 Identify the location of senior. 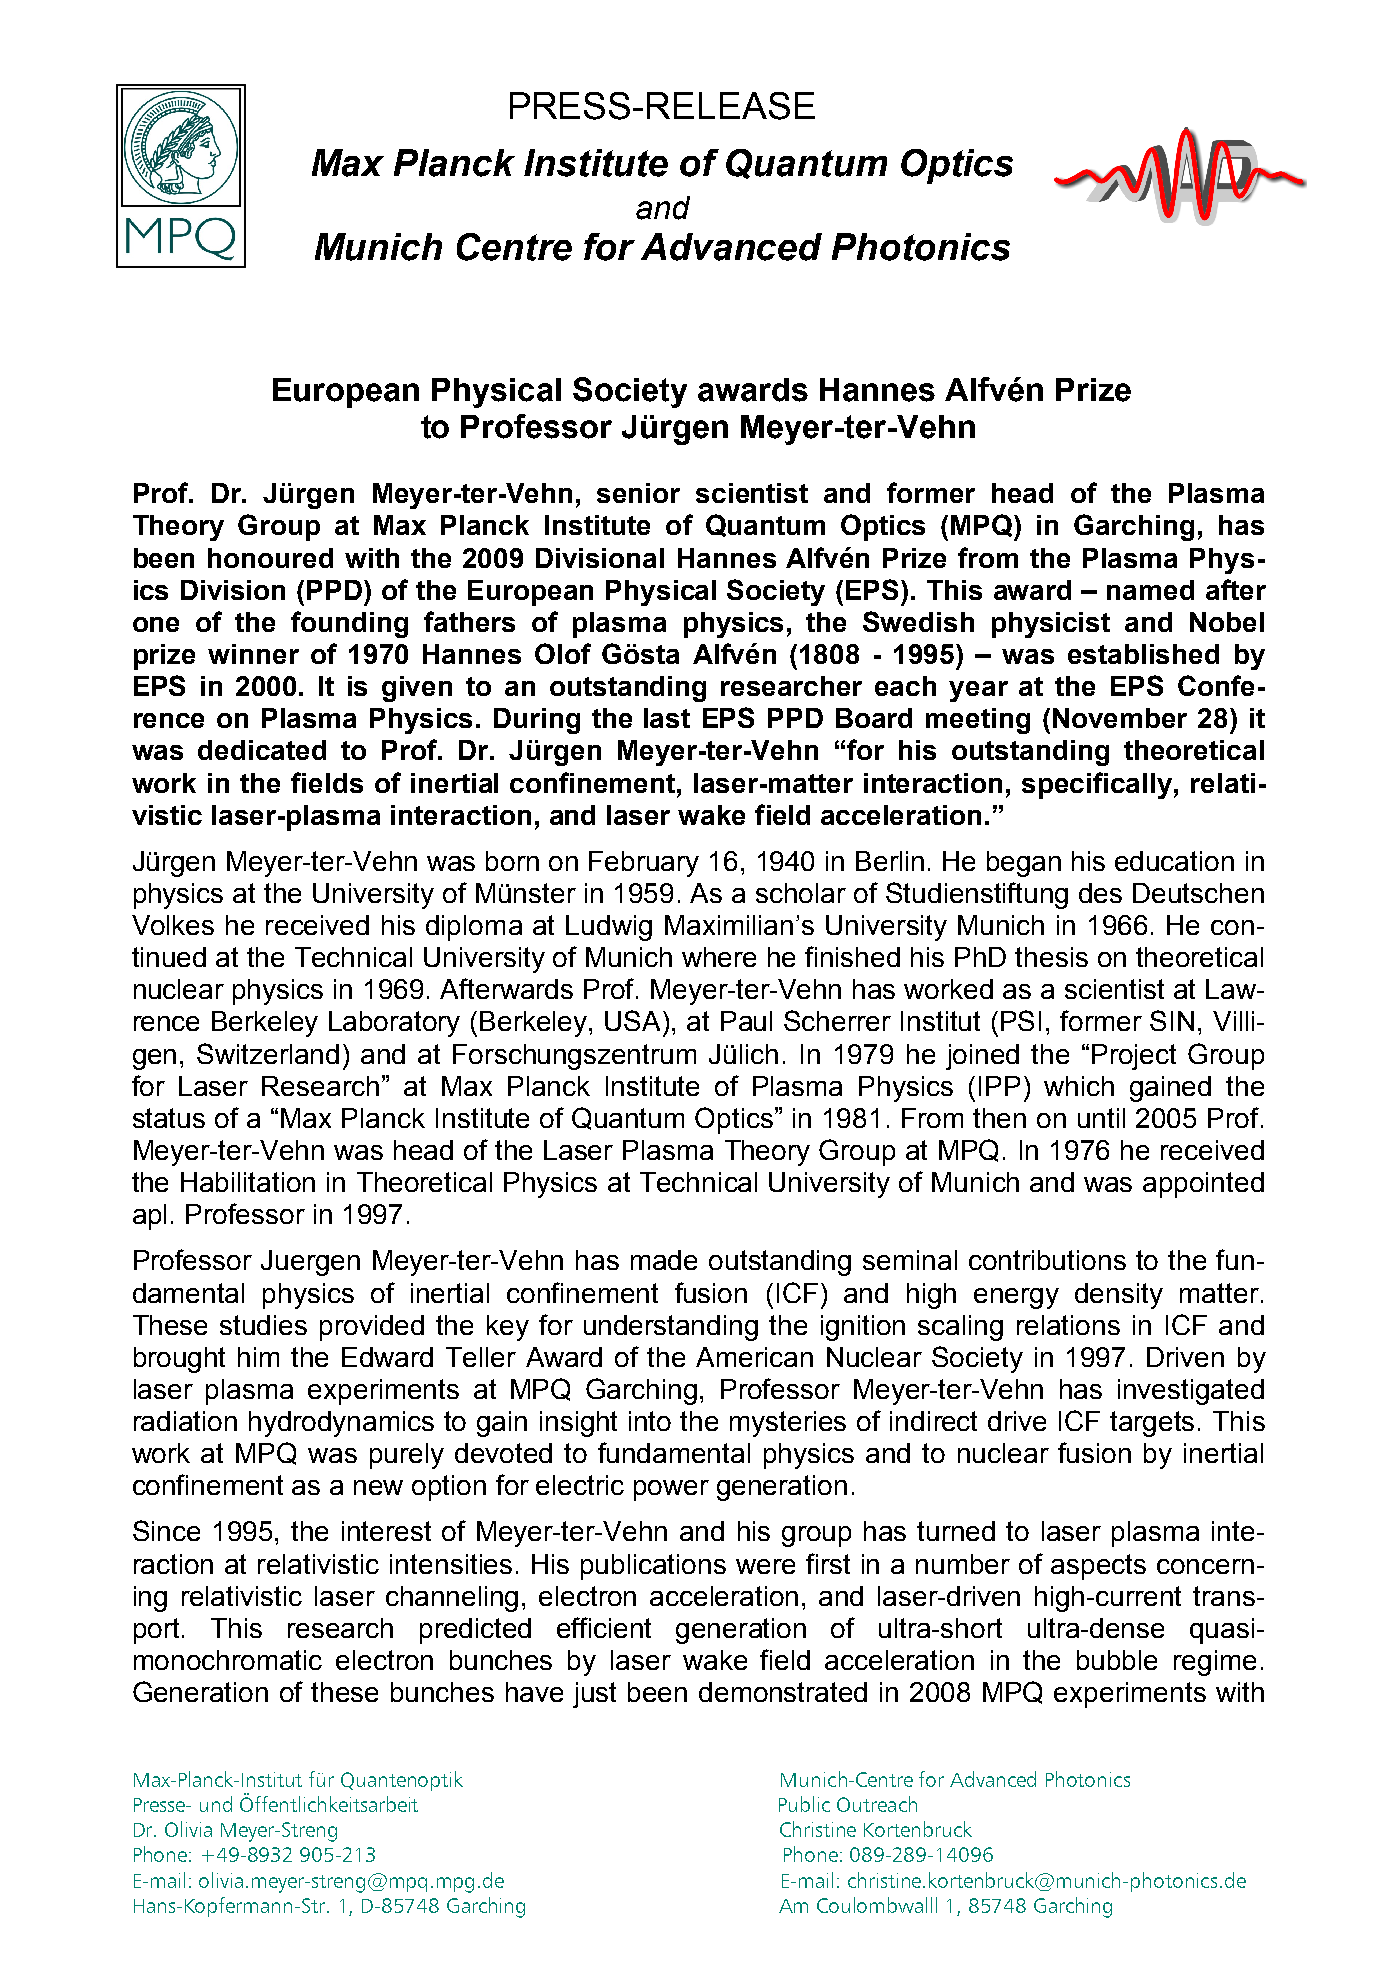
(638, 493).
